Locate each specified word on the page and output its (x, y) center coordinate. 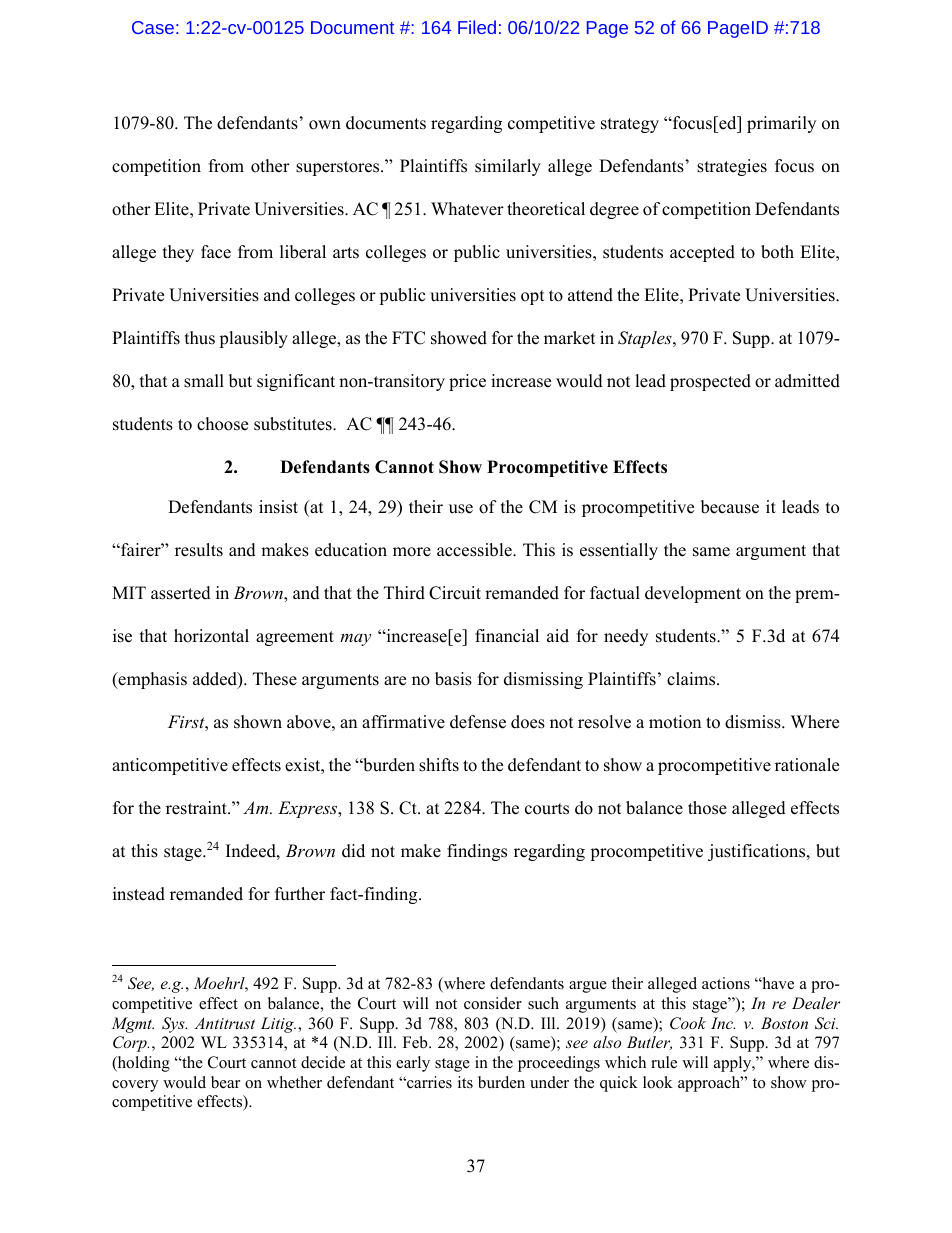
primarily (781, 124)
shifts (439, 765)
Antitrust (225, 1023)
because (730, 507)
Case (153, 27)
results (199, 550)
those (707, 808)
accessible (475, 550)
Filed (477, 27)
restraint (197, 808)
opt (533, 297)
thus (200, 338)
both (777, 252)
